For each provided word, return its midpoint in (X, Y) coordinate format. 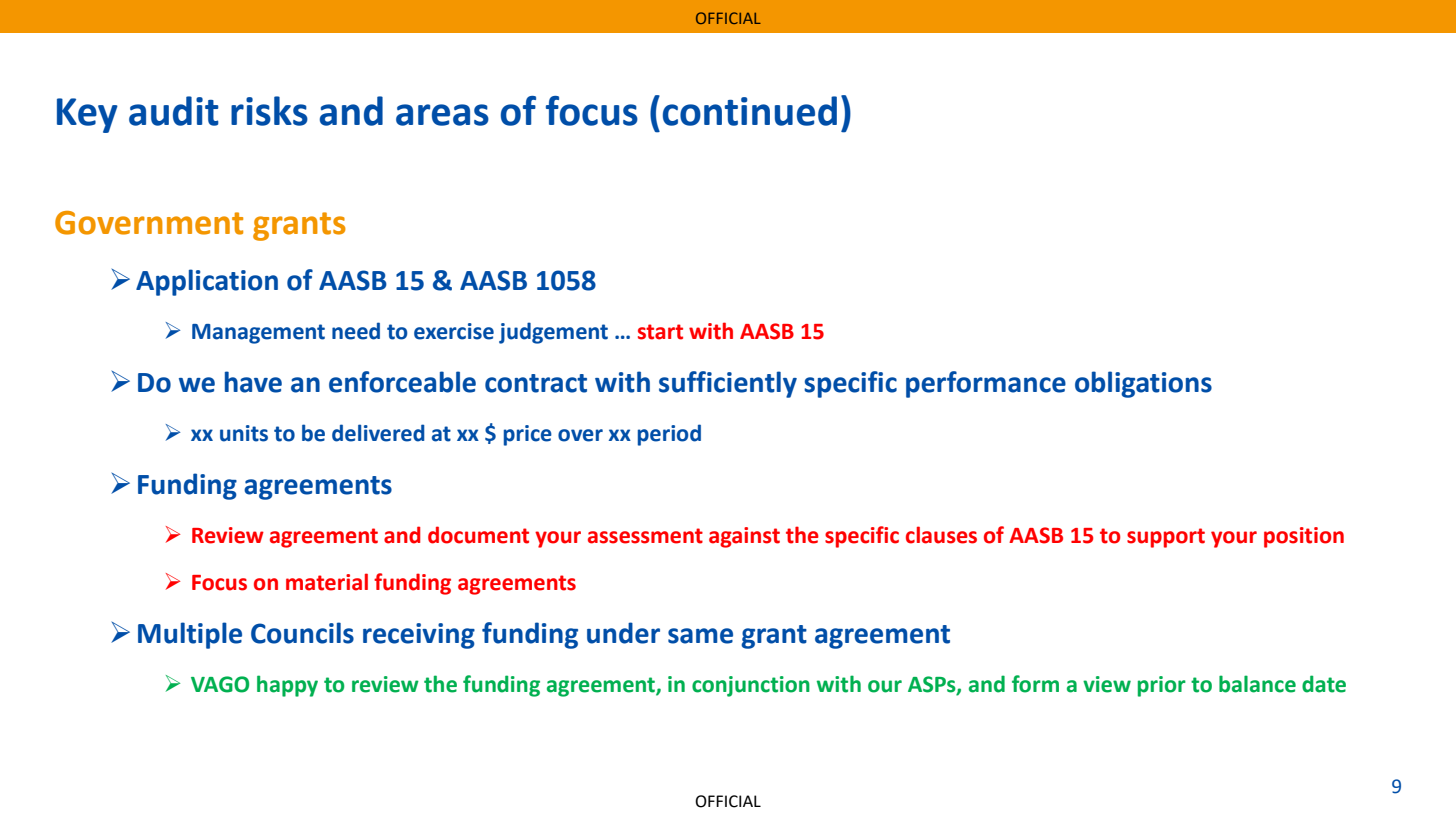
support (1166, 538)
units (244, 433)
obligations (1143, 384)
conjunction (751, 686)
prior (1162, 686)
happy (287, 686)
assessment (645, 536)
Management (258, 334)
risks (269, 111)
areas (442, 115)
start (660, 332)
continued (750, 111)
